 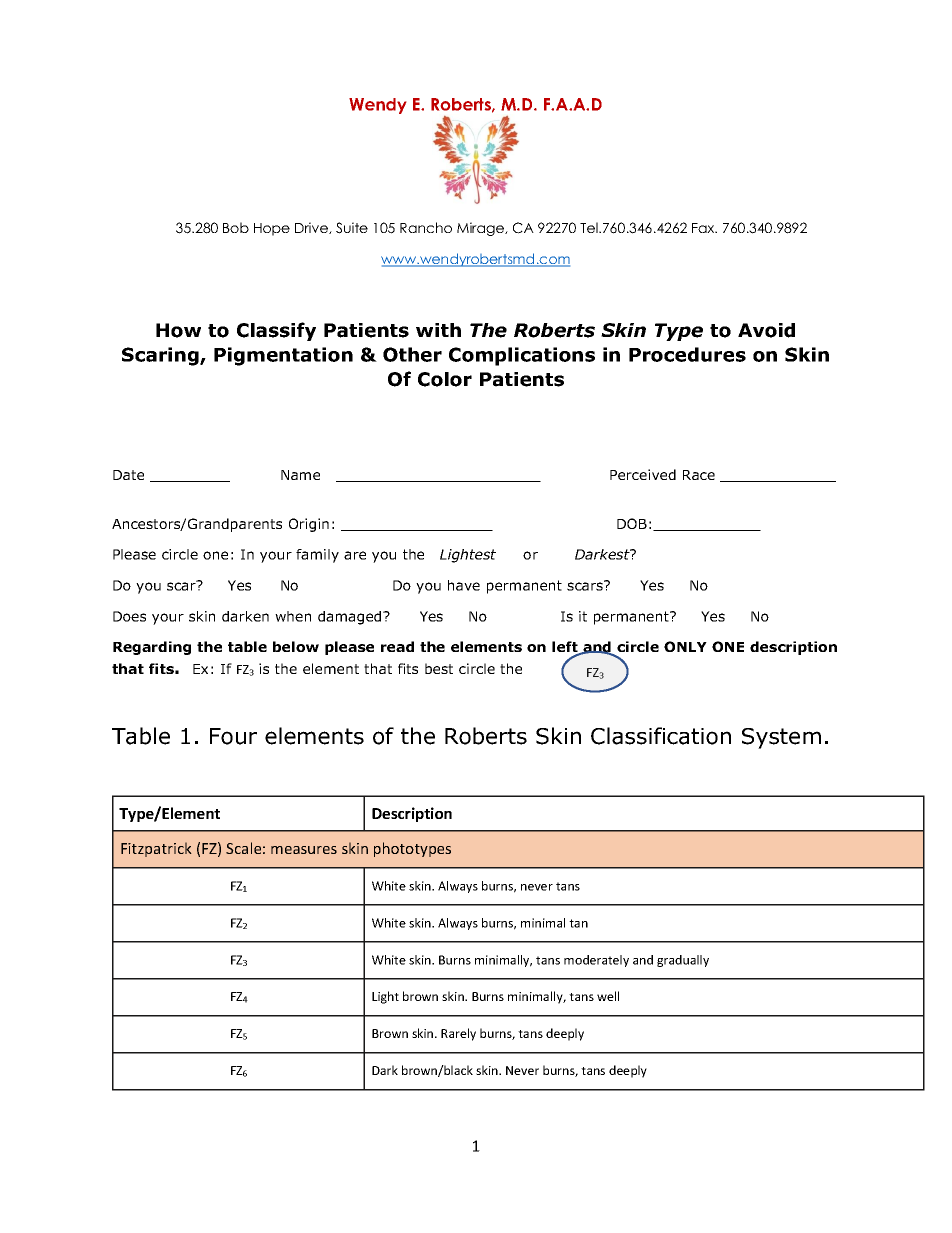 I want to click on Bob, so click(x=236, y=227).
